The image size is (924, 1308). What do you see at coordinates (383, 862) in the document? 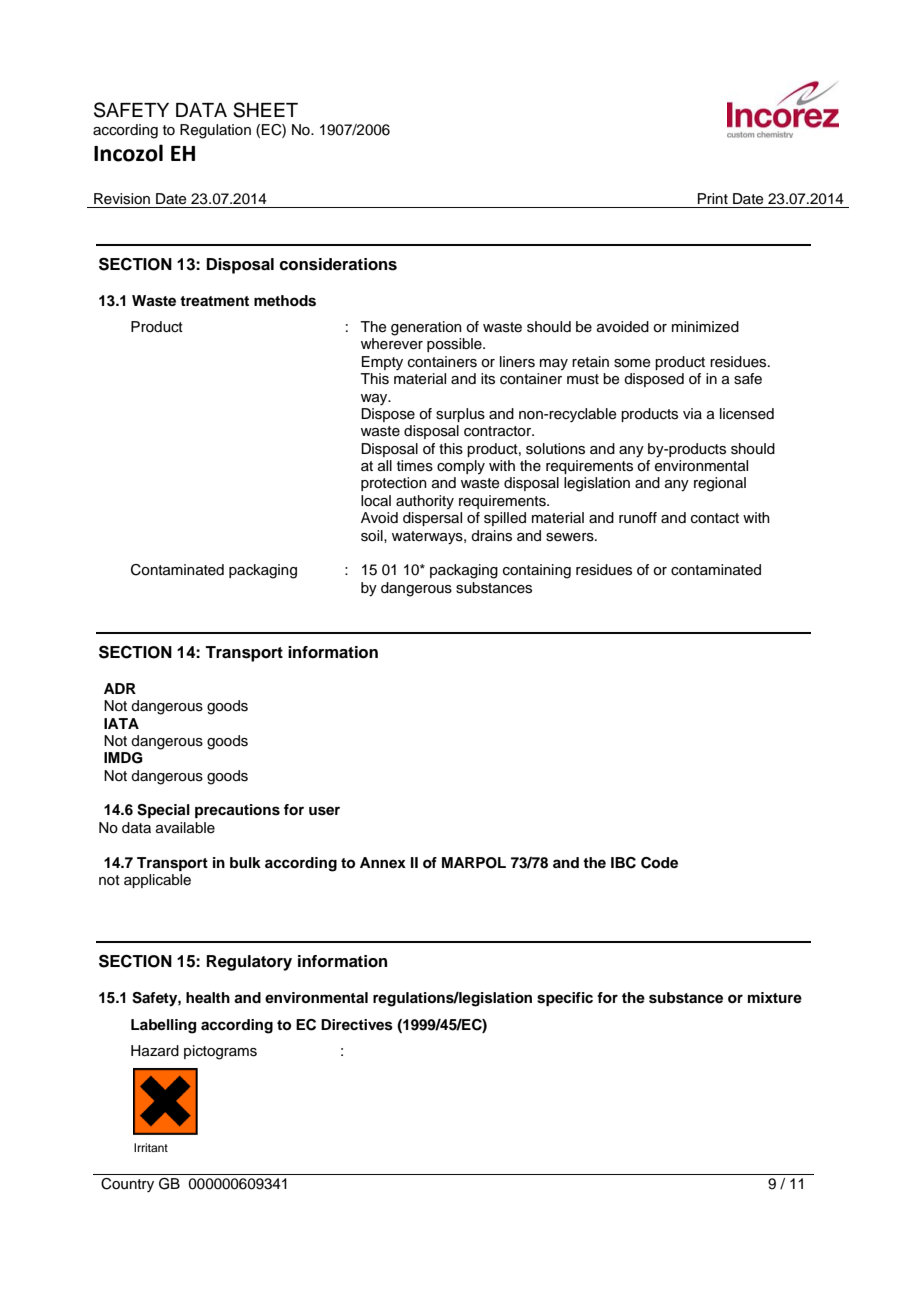
I see `Annex` at bounding box center [383, 862].
